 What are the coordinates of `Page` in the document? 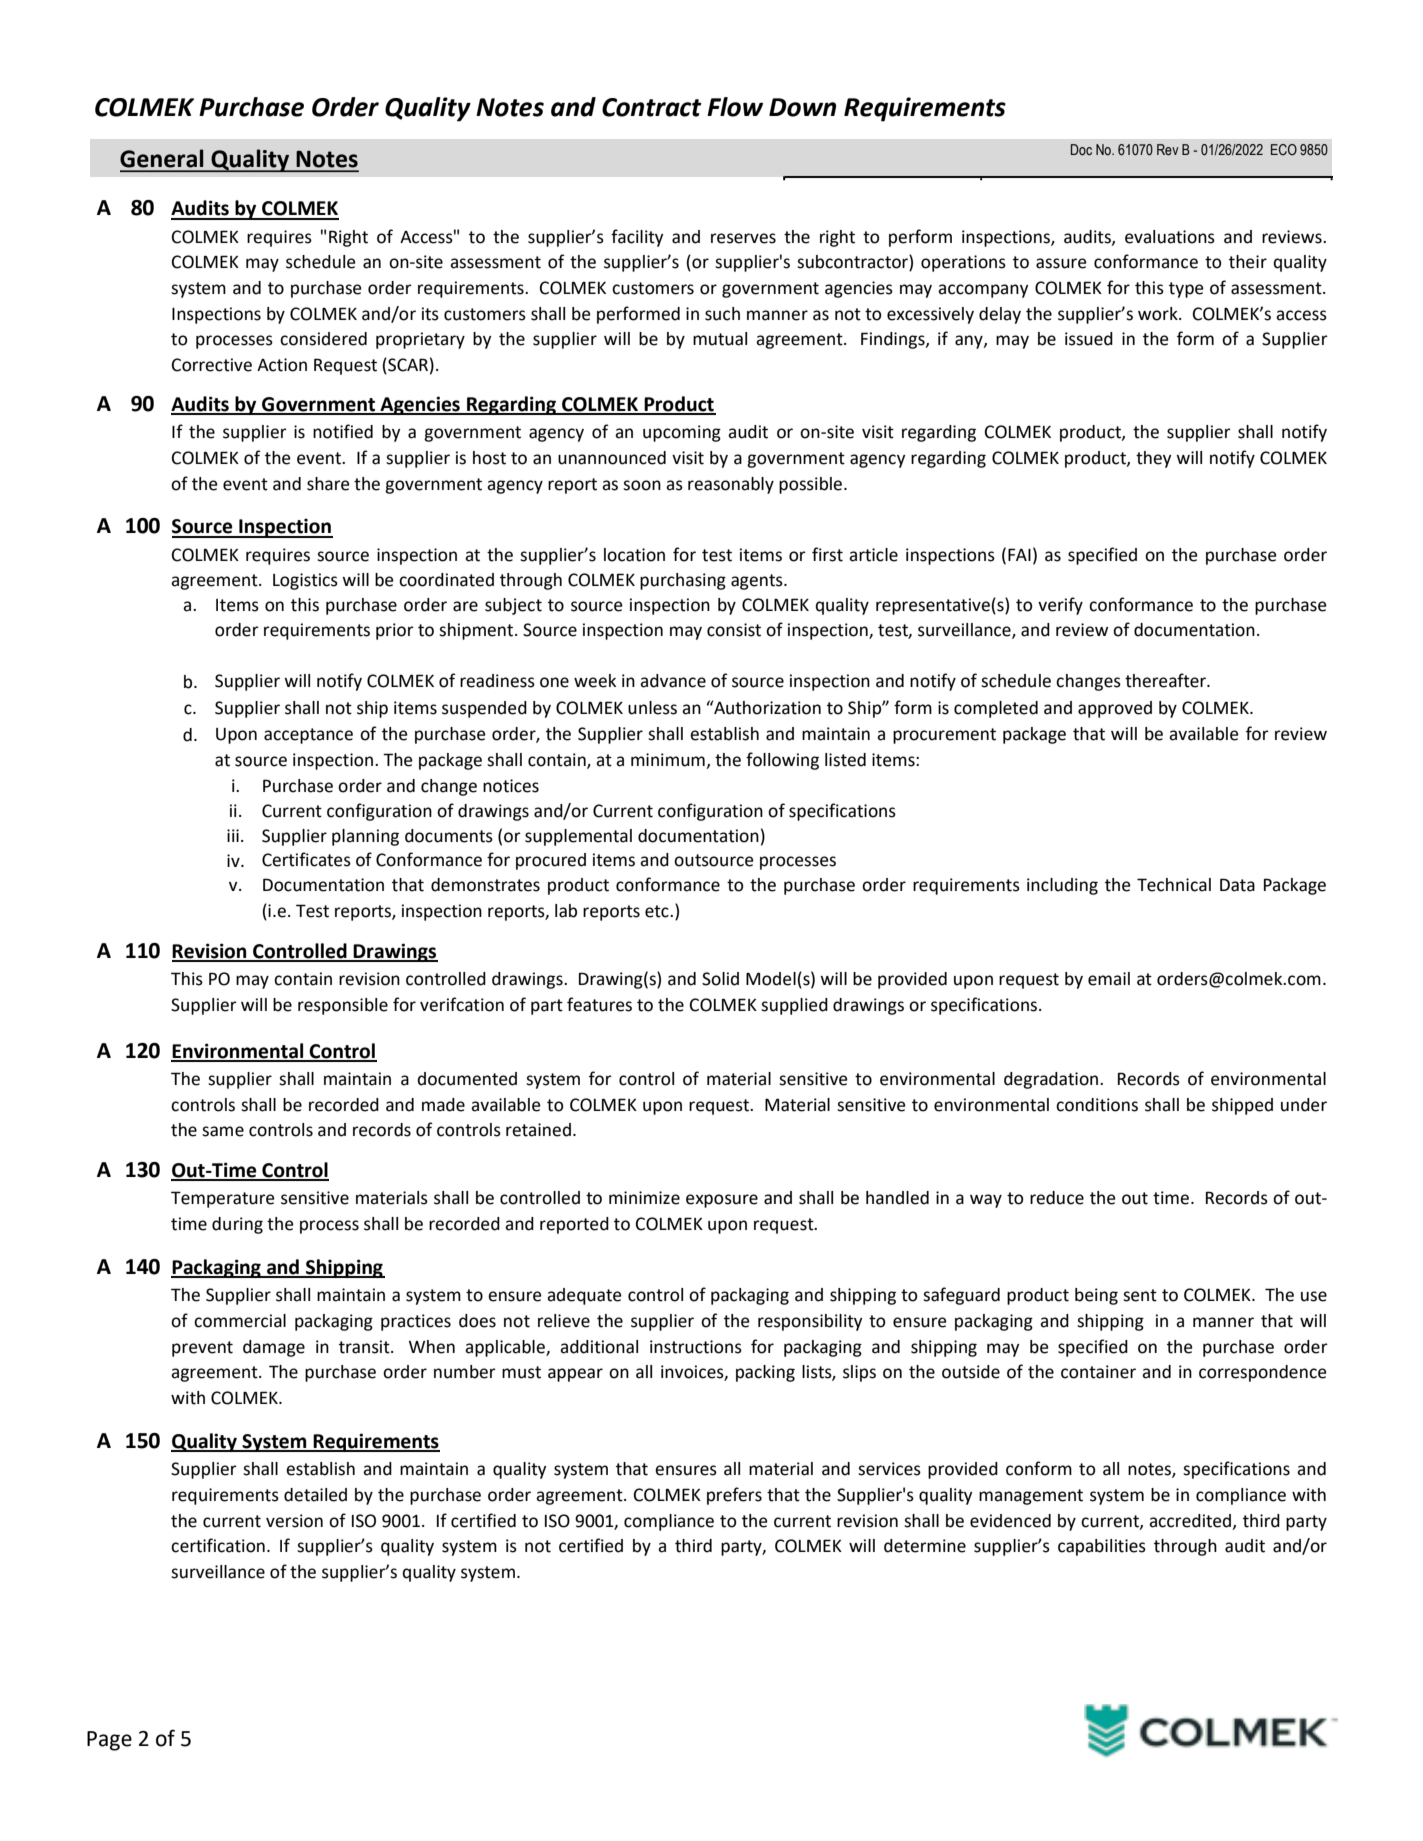 It's located at (109, 1741).
